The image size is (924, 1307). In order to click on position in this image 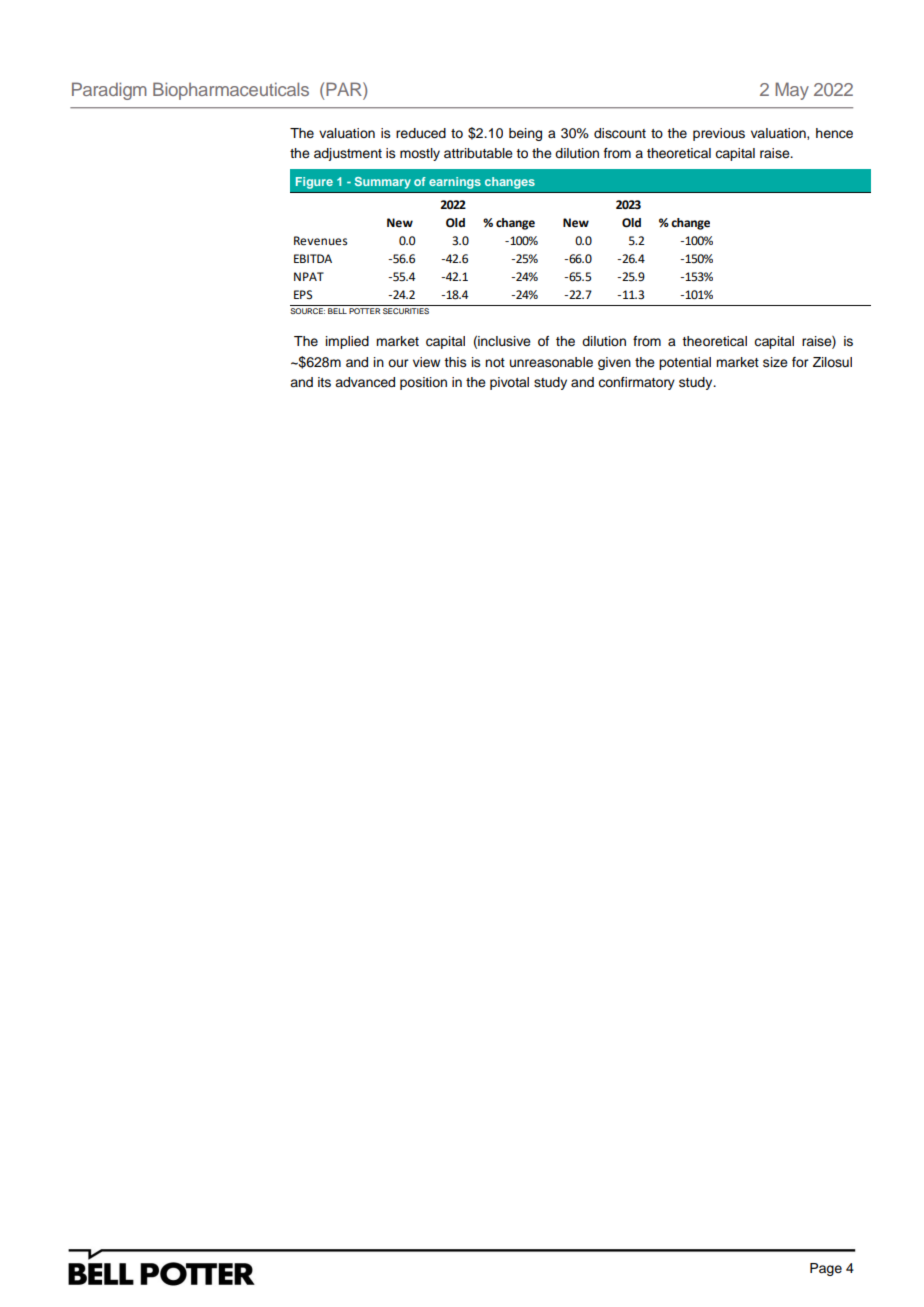, I will do `click(423, 383)`.
